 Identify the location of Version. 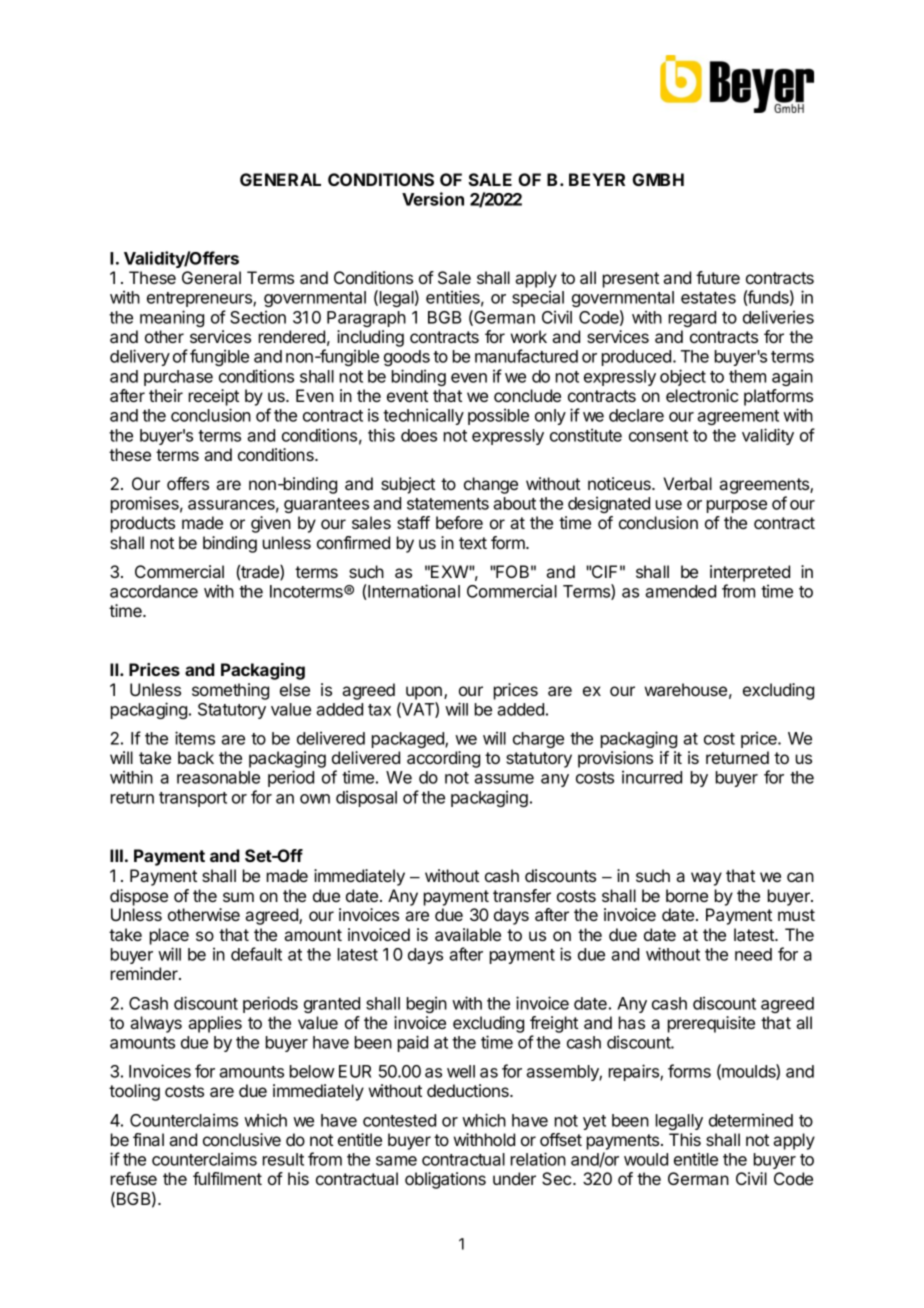
(433, 199).
